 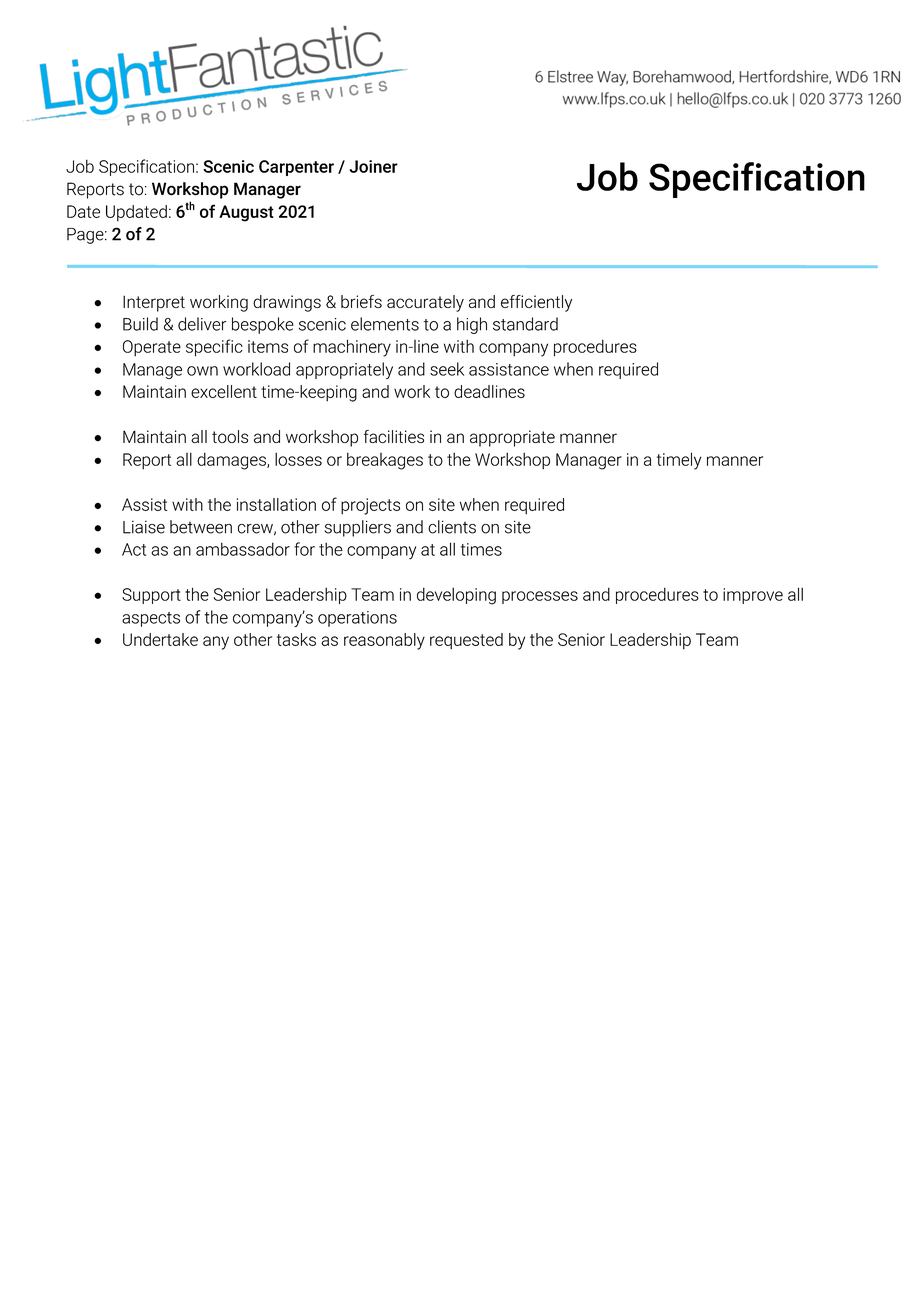 I want to click on August, so click(x=246, y=213).
